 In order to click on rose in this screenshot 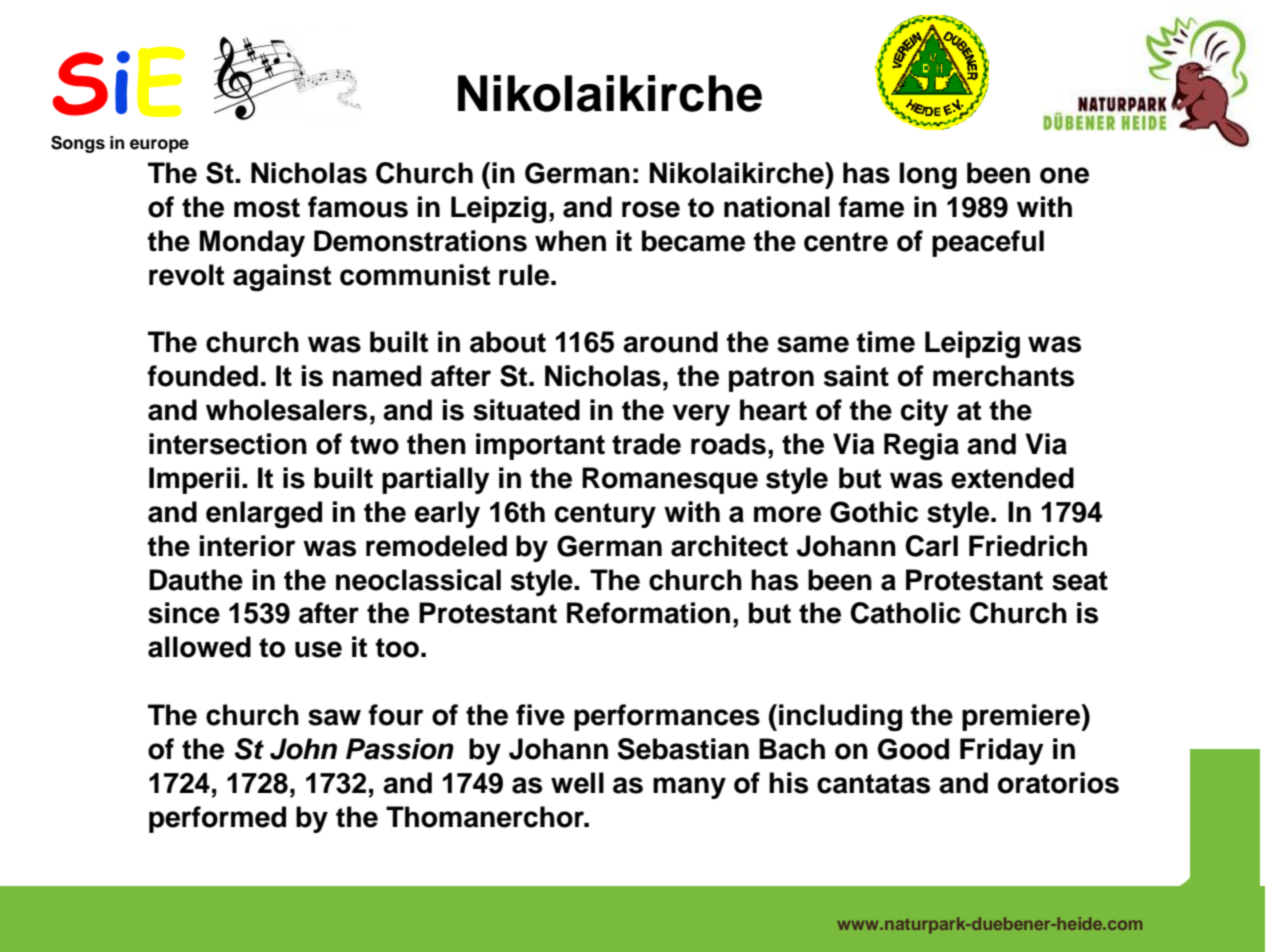, I will do `click(651, 209)`.
